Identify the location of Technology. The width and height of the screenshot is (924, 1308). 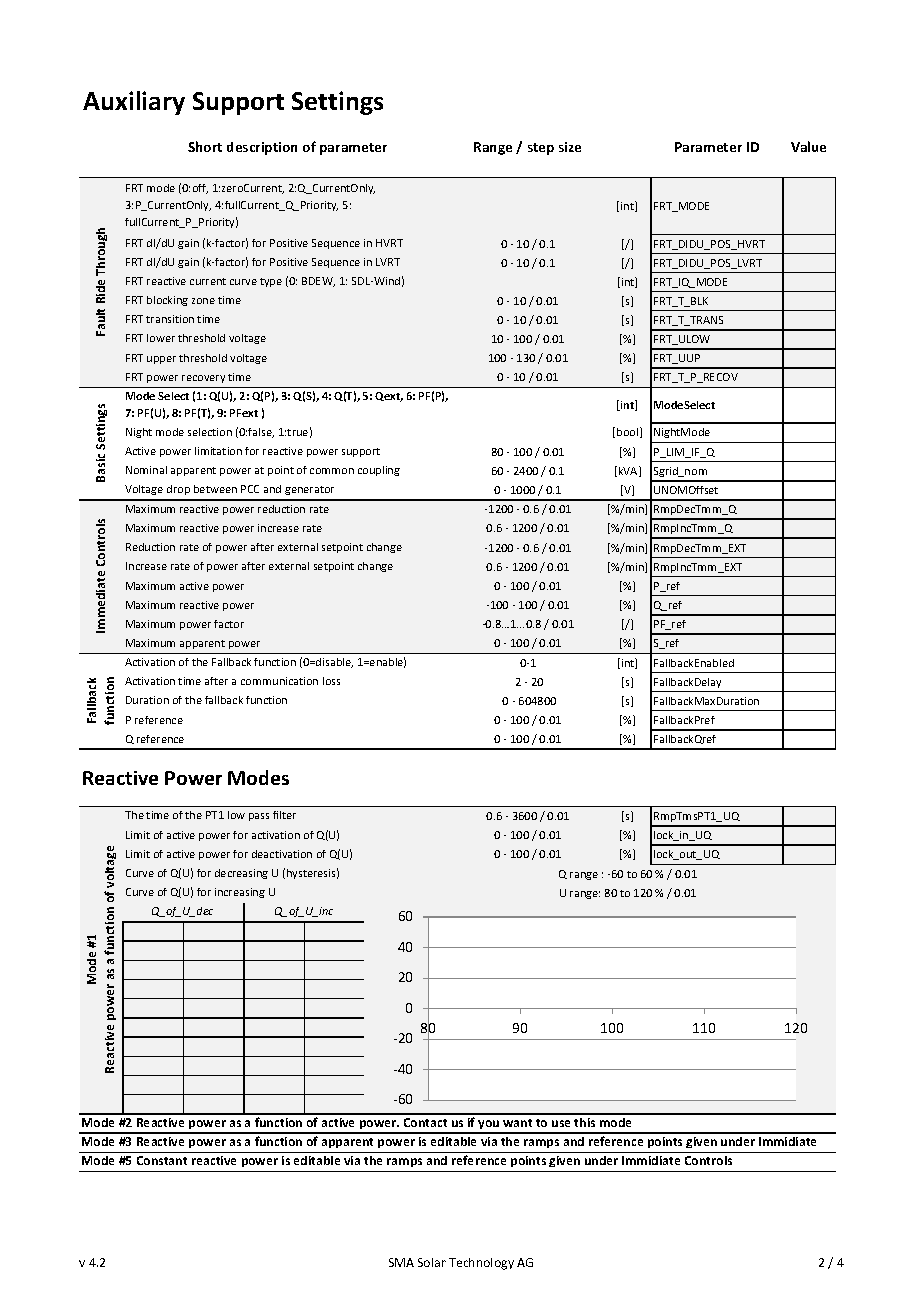
(481, 1264).
